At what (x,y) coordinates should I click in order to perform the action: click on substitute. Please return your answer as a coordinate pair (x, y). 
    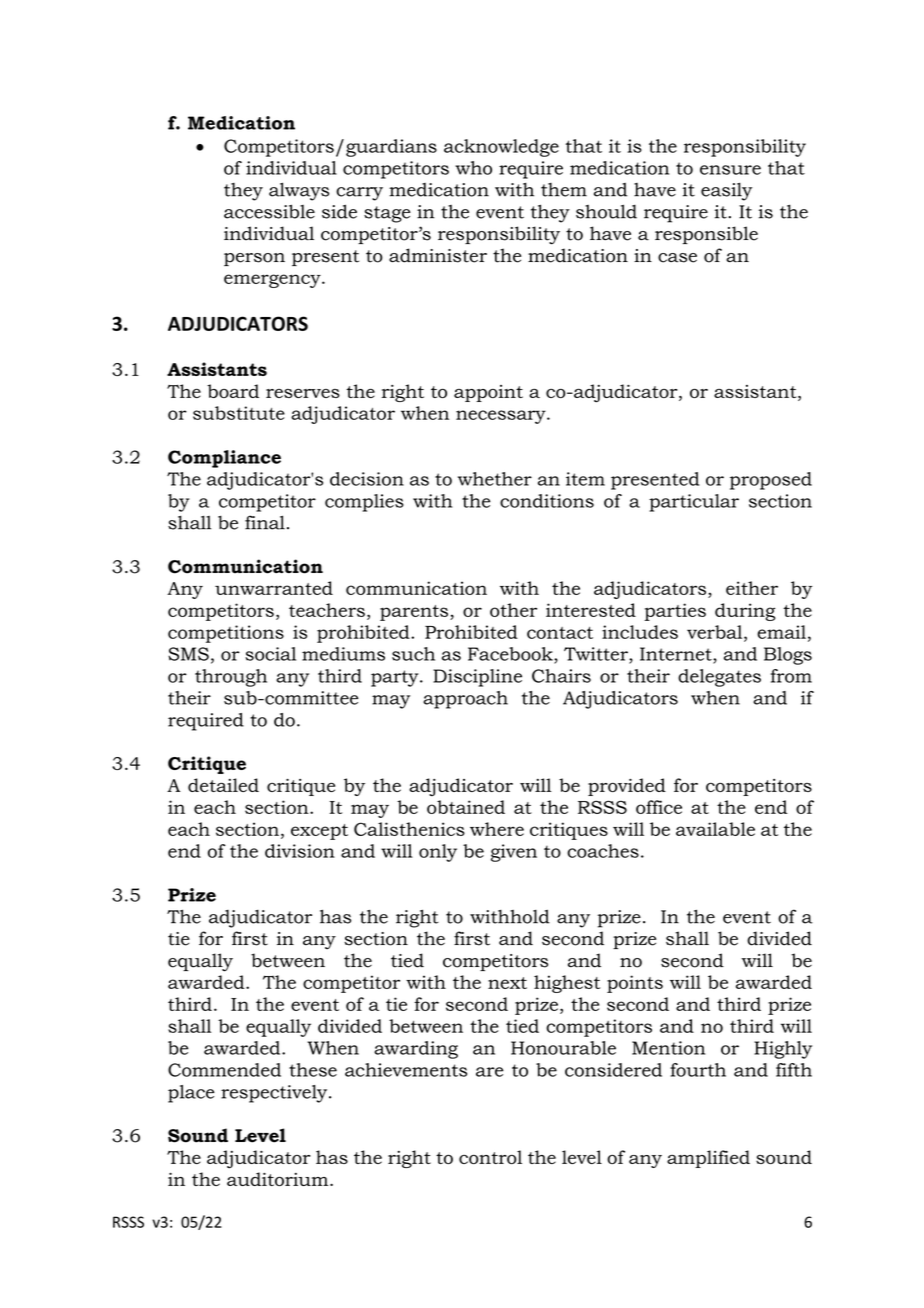
    Looking at the image, I should click on (239, 413).
